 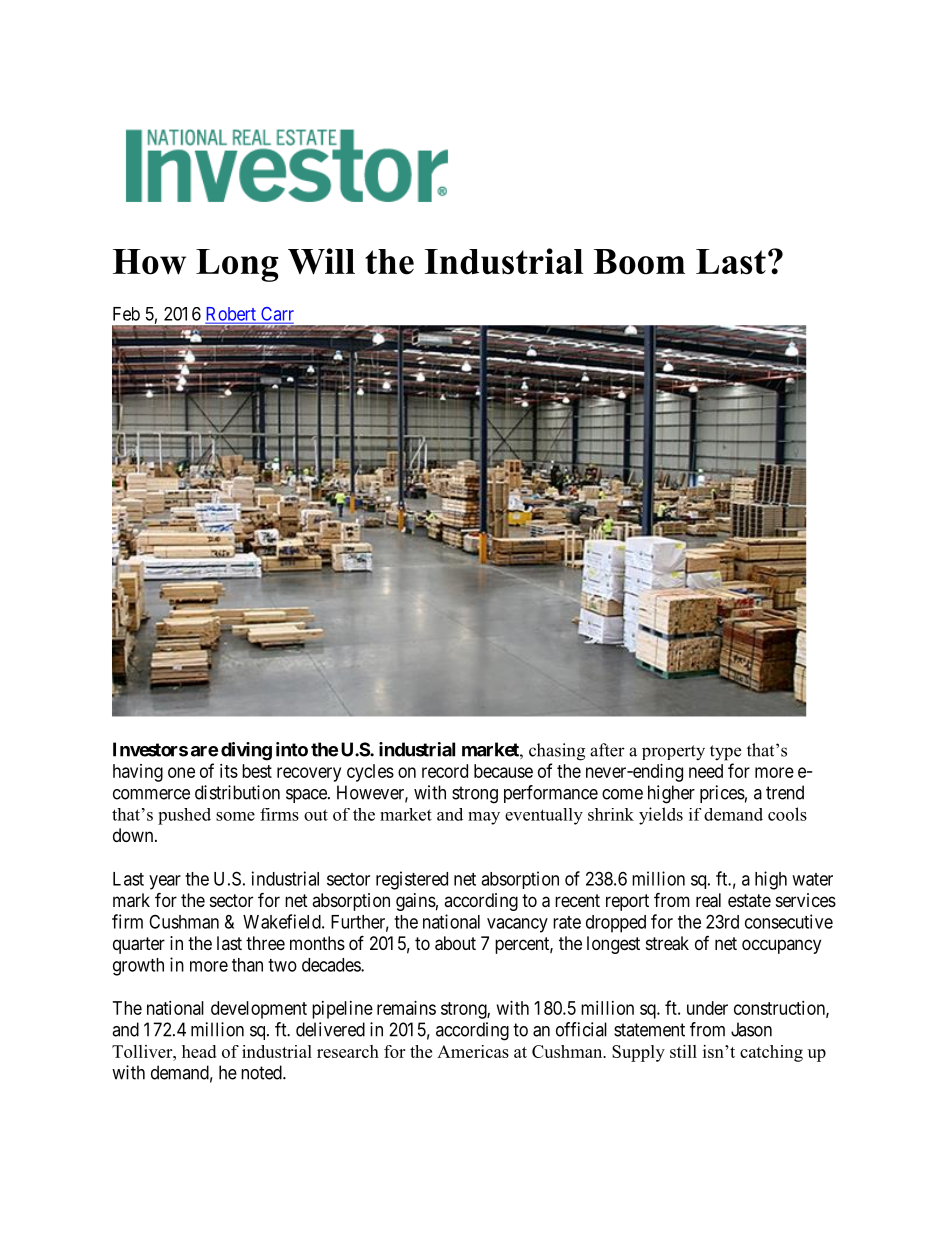 What do you see at coordinates (232, 315) in the screenshot?
I see `Robert` at bounding box center [232, 315].
